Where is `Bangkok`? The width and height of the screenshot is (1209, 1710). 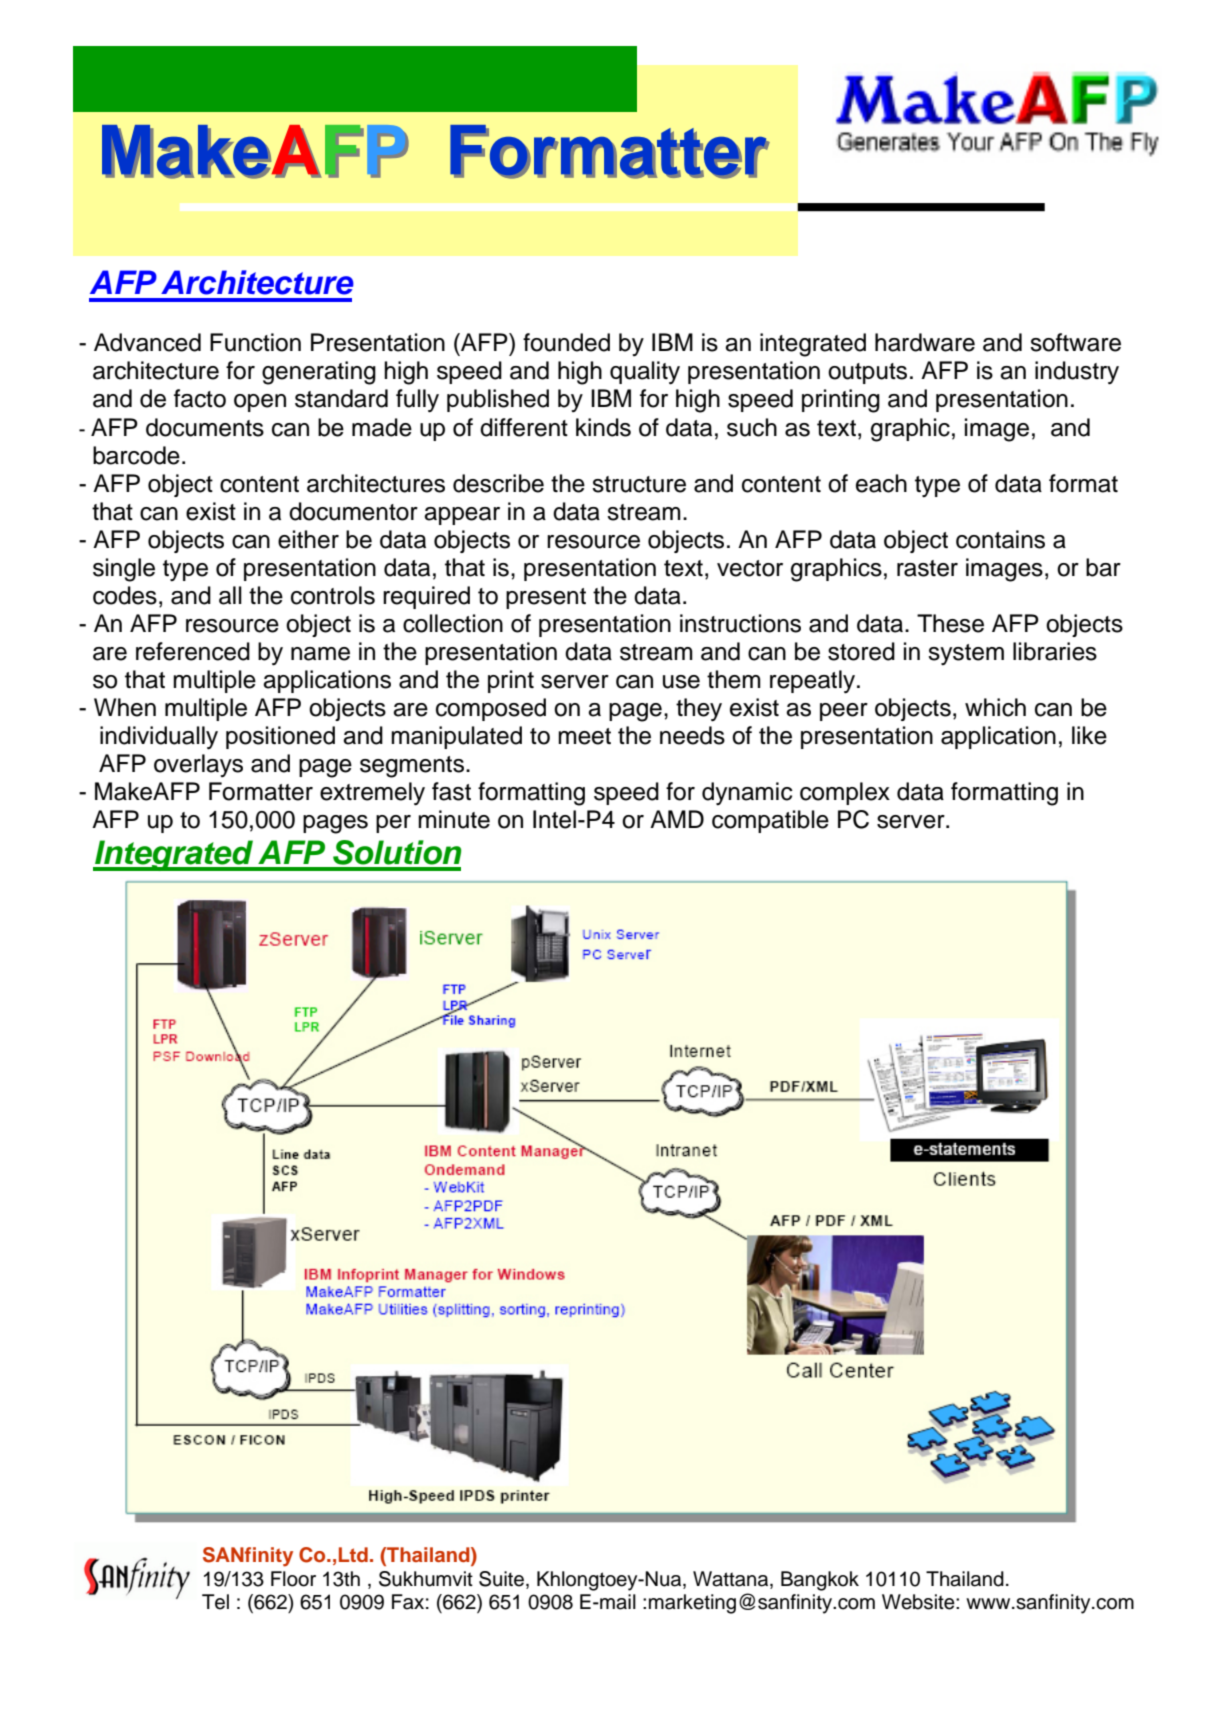
Bangkok is located at coordinates (820, 1581).
